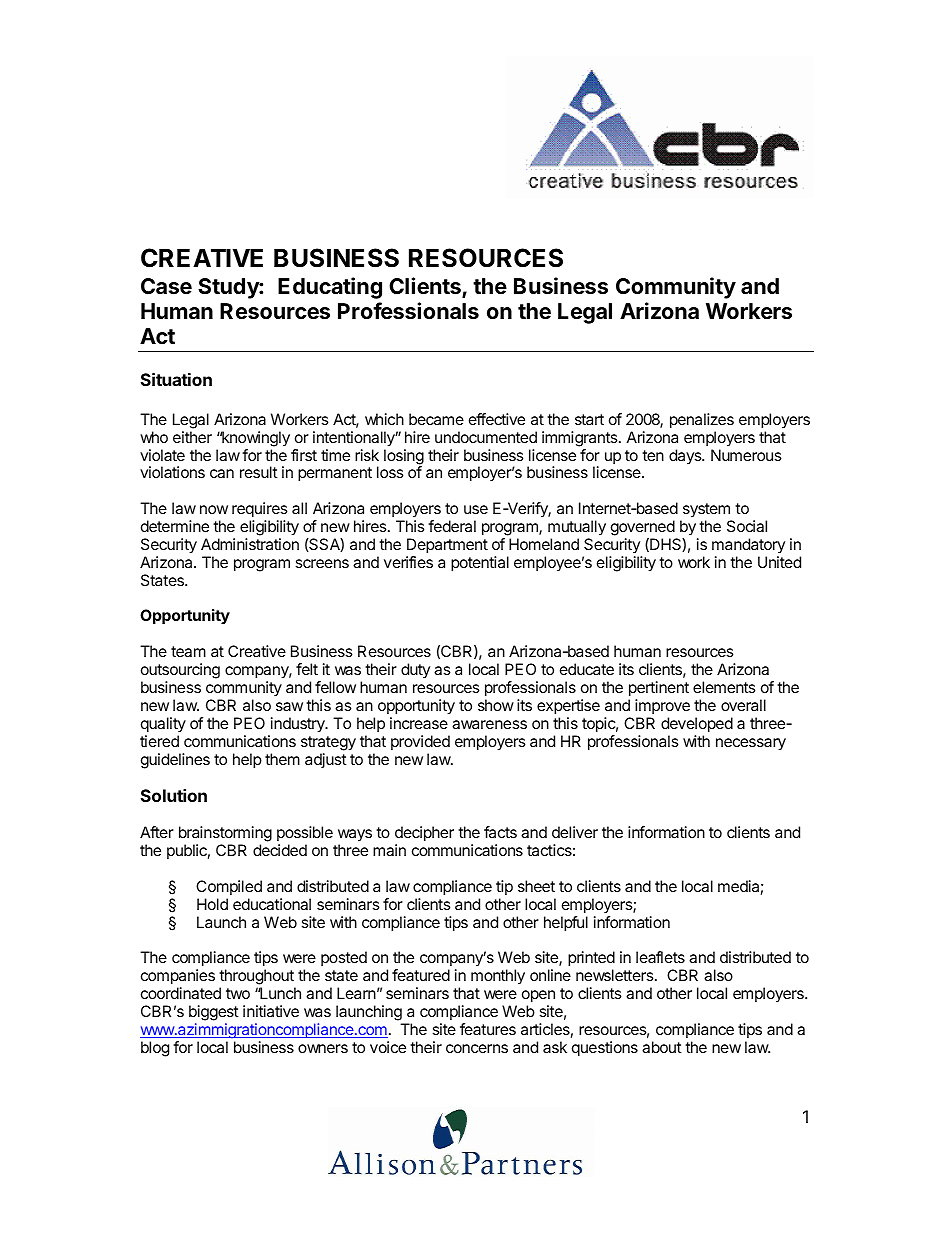 Image resolution: width=952 pixels, height=1233 pixels. Describe the element at coordinates (166, 286) in the document. I see `Case` at that location.
